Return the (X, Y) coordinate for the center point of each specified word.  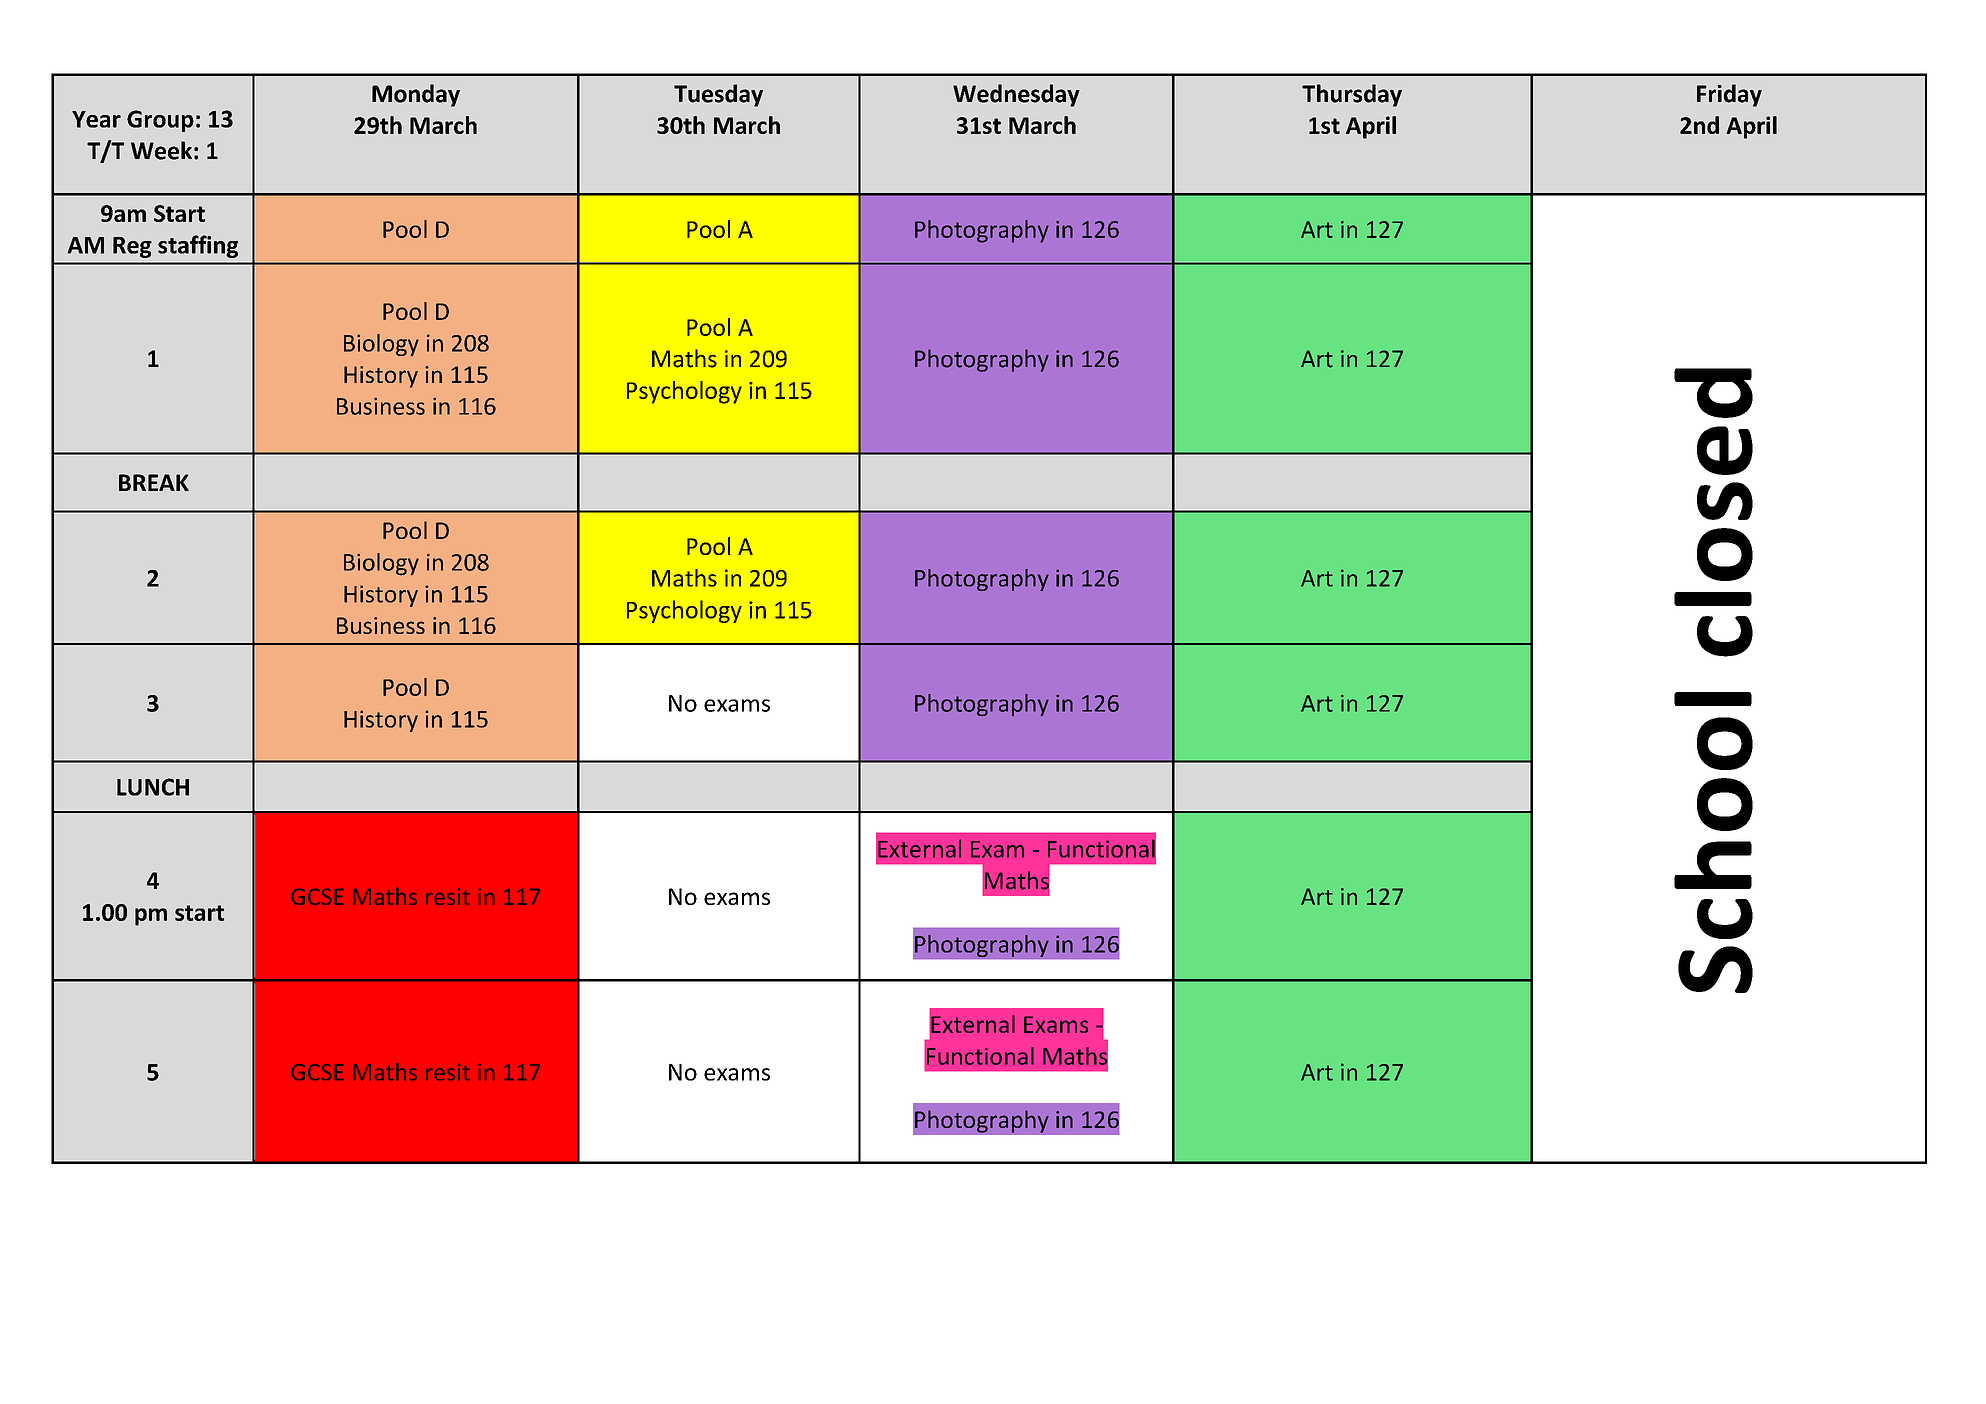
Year (96, 119)
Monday (416, 95)
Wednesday (1016, 95)
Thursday (1352, 95)
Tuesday (718, 95)
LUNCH (153, 787)
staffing (198, 246)
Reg (132, 247)
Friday (1729, 95)
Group (160, 121)
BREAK (154, 482)
